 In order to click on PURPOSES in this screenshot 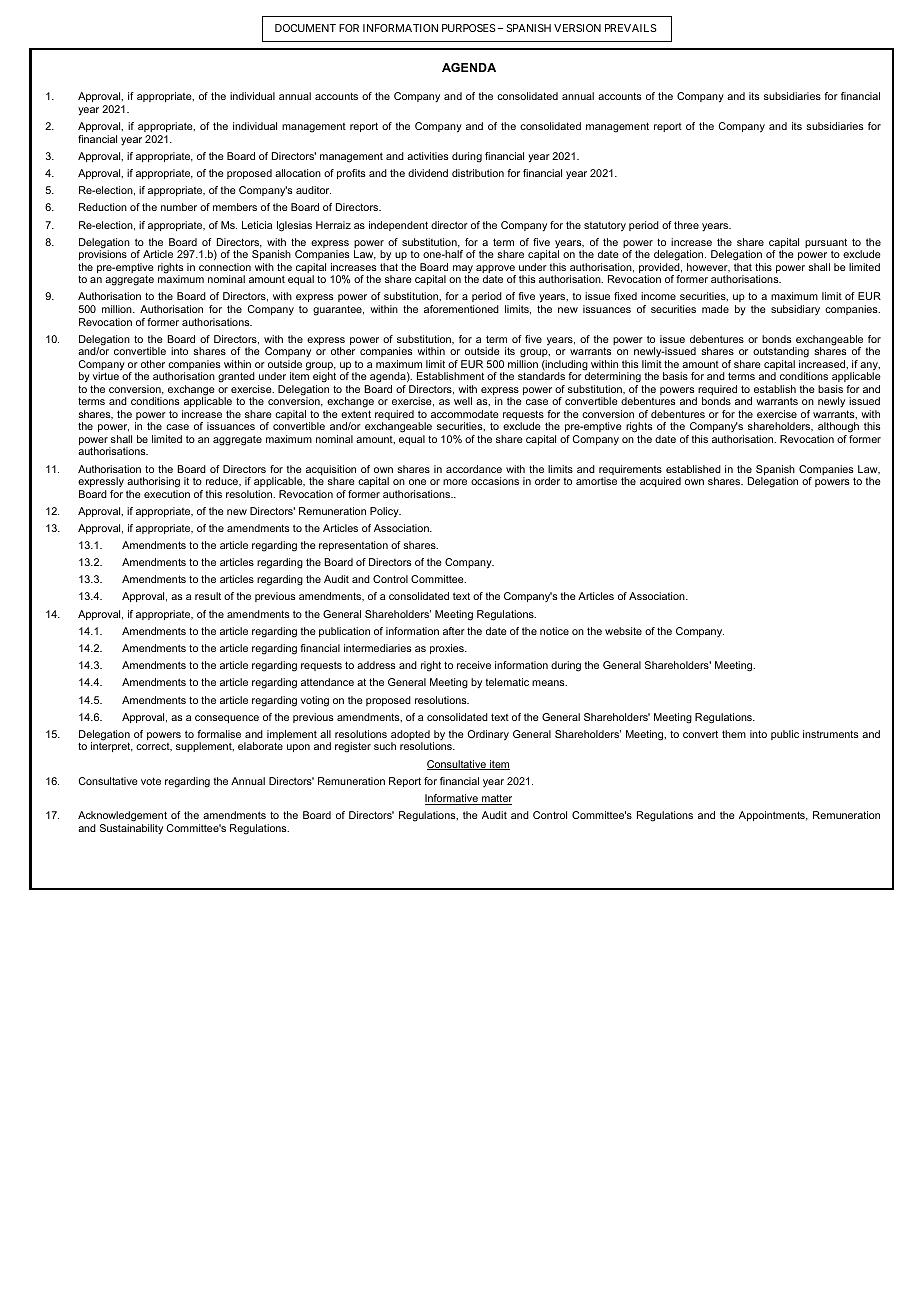, I will do `click(469, 28)`.
